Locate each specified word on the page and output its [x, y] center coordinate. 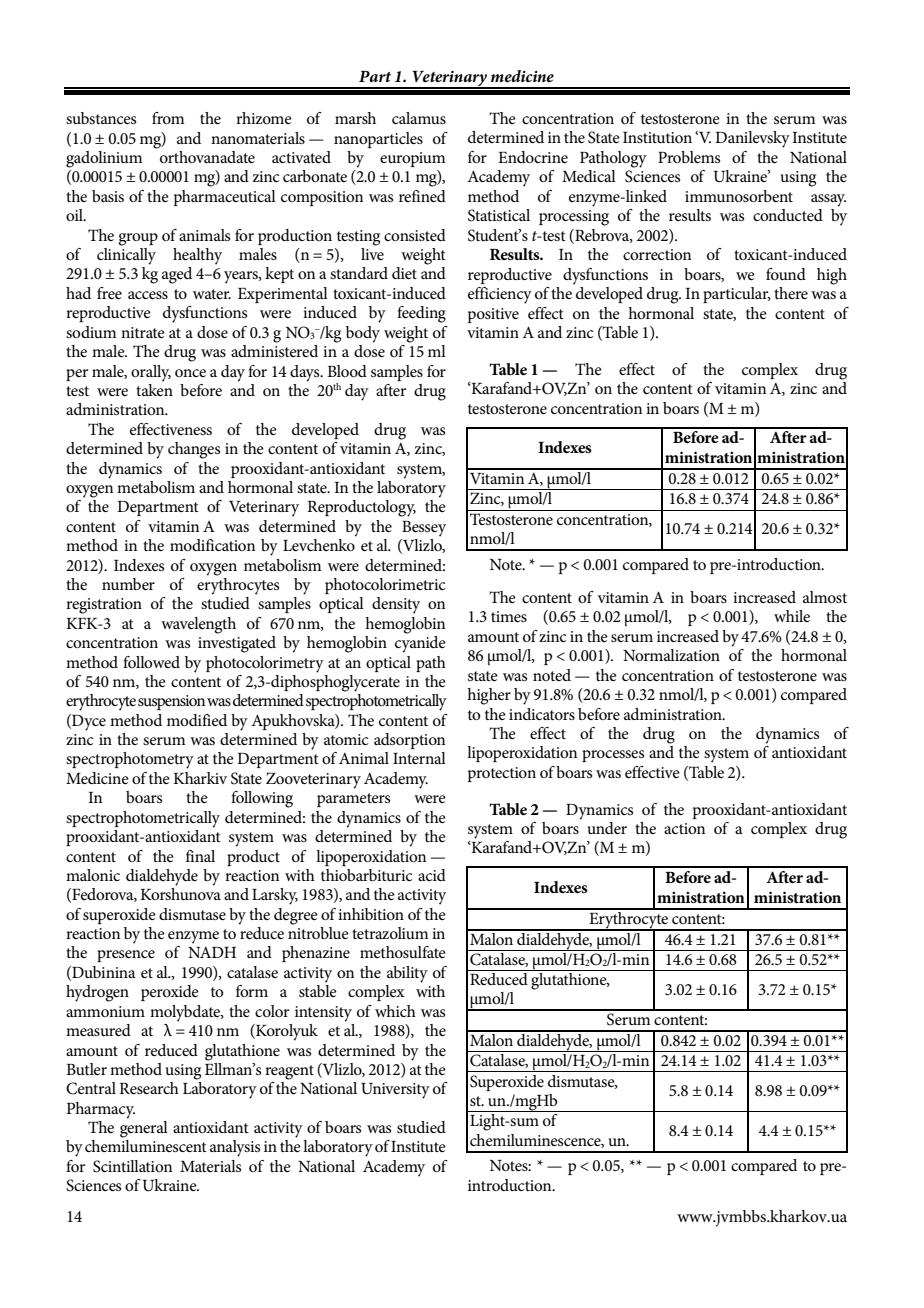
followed [151, 662]
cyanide [420, 643]
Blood [347, 371]
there [791, 293]
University [395, 1091]
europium [412, 159]
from [168, 118]
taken [154, 388]
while [792, 616]
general [144, 1128]
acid [432, 875]
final [200, 856]
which [395, 1011]
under [607, 828]
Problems [689, 157]
